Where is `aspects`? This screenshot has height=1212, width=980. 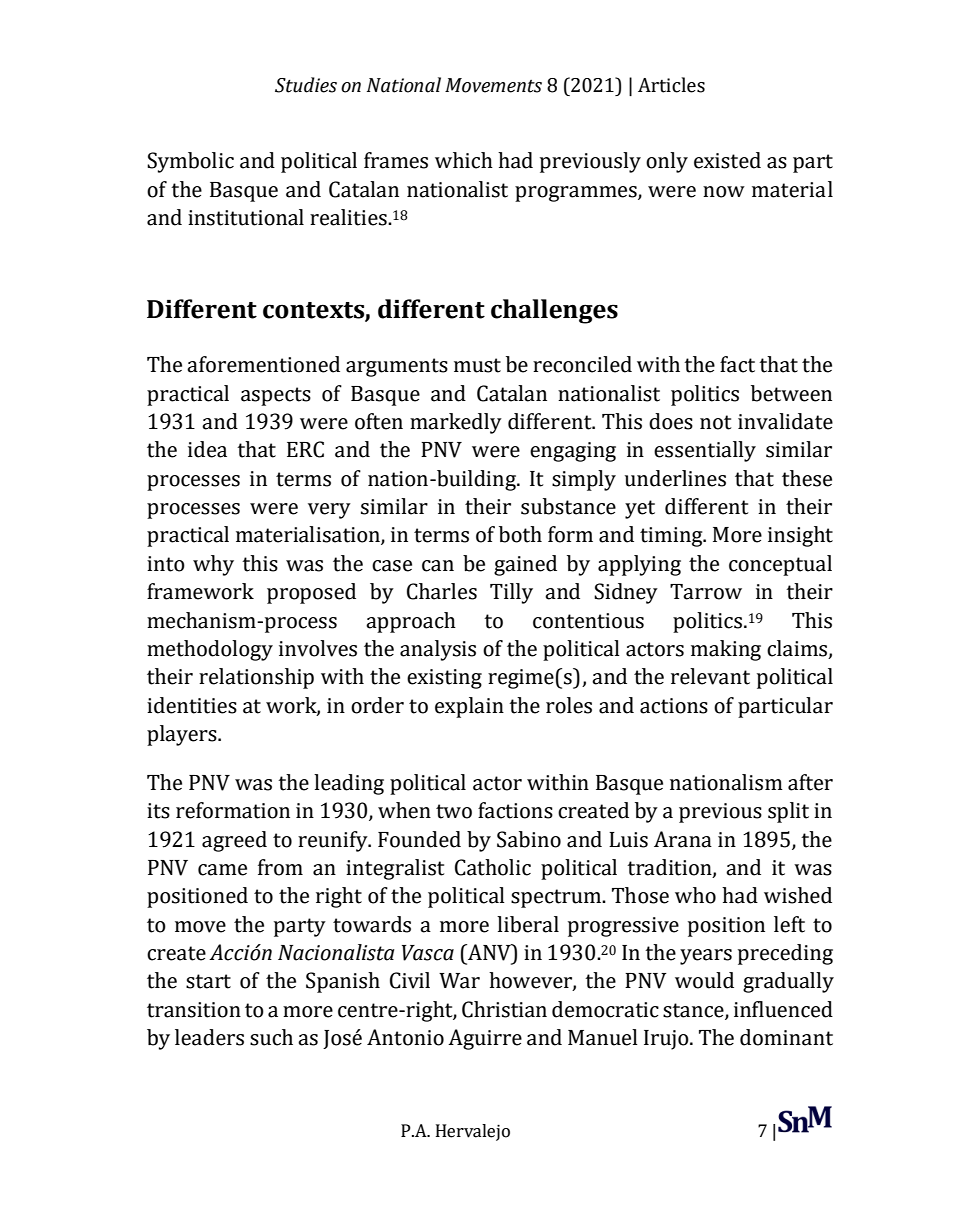 aspects is located at coordinates (276, 396).
